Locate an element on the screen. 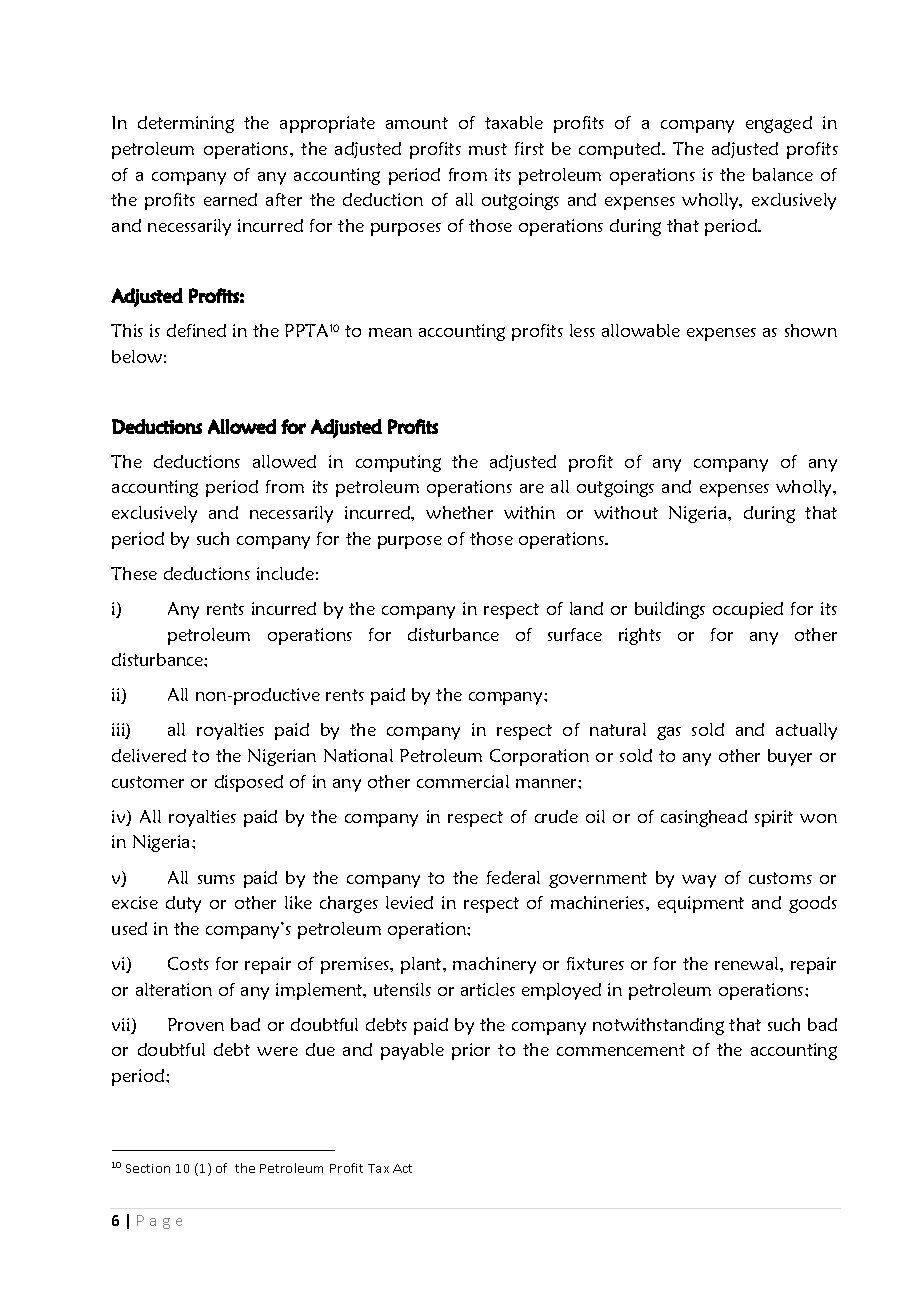 The image size is (924, 1308). sums is located at coordinates (216, 879).
